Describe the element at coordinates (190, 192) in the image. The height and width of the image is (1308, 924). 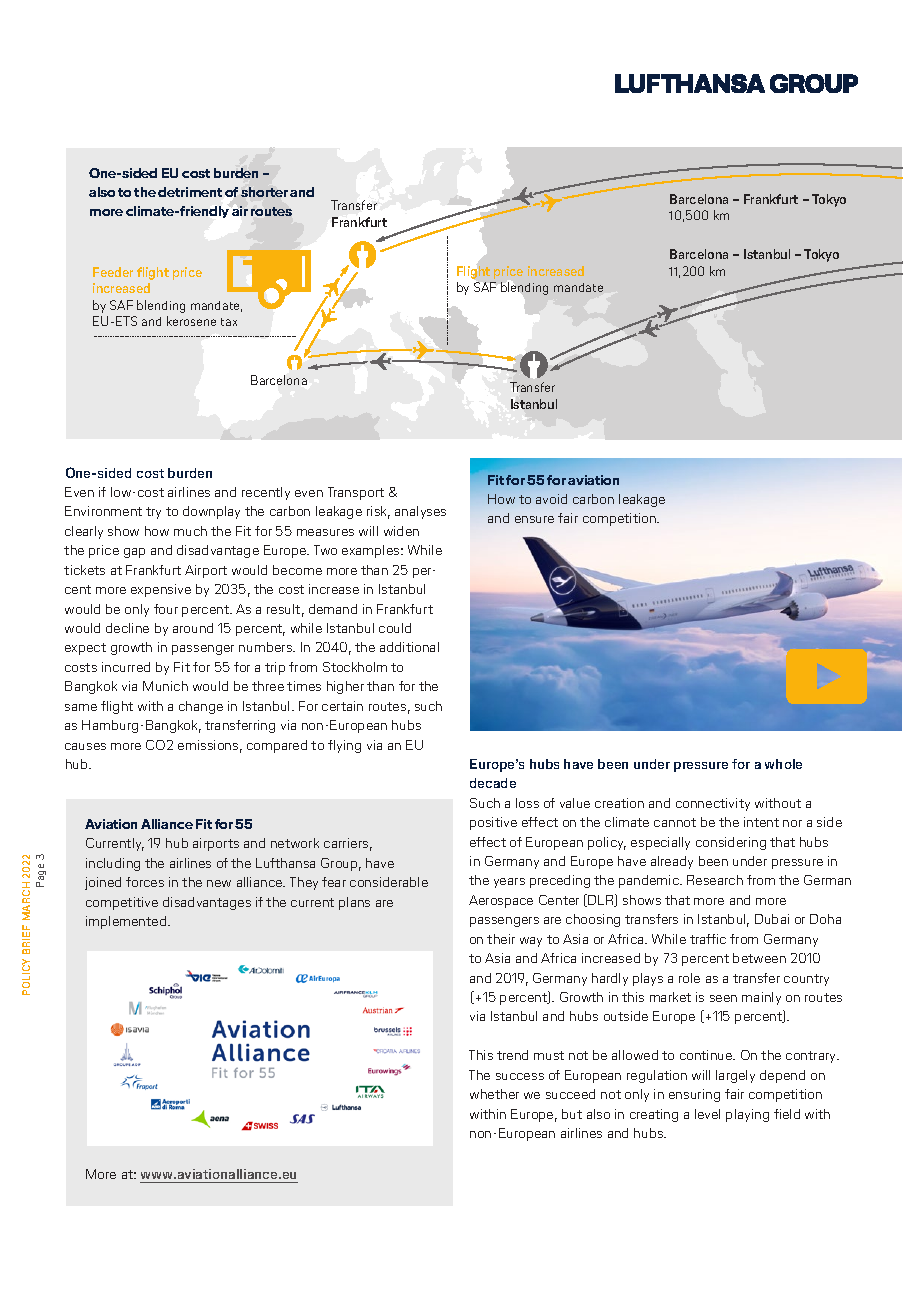
I see `detriment` at that location.
